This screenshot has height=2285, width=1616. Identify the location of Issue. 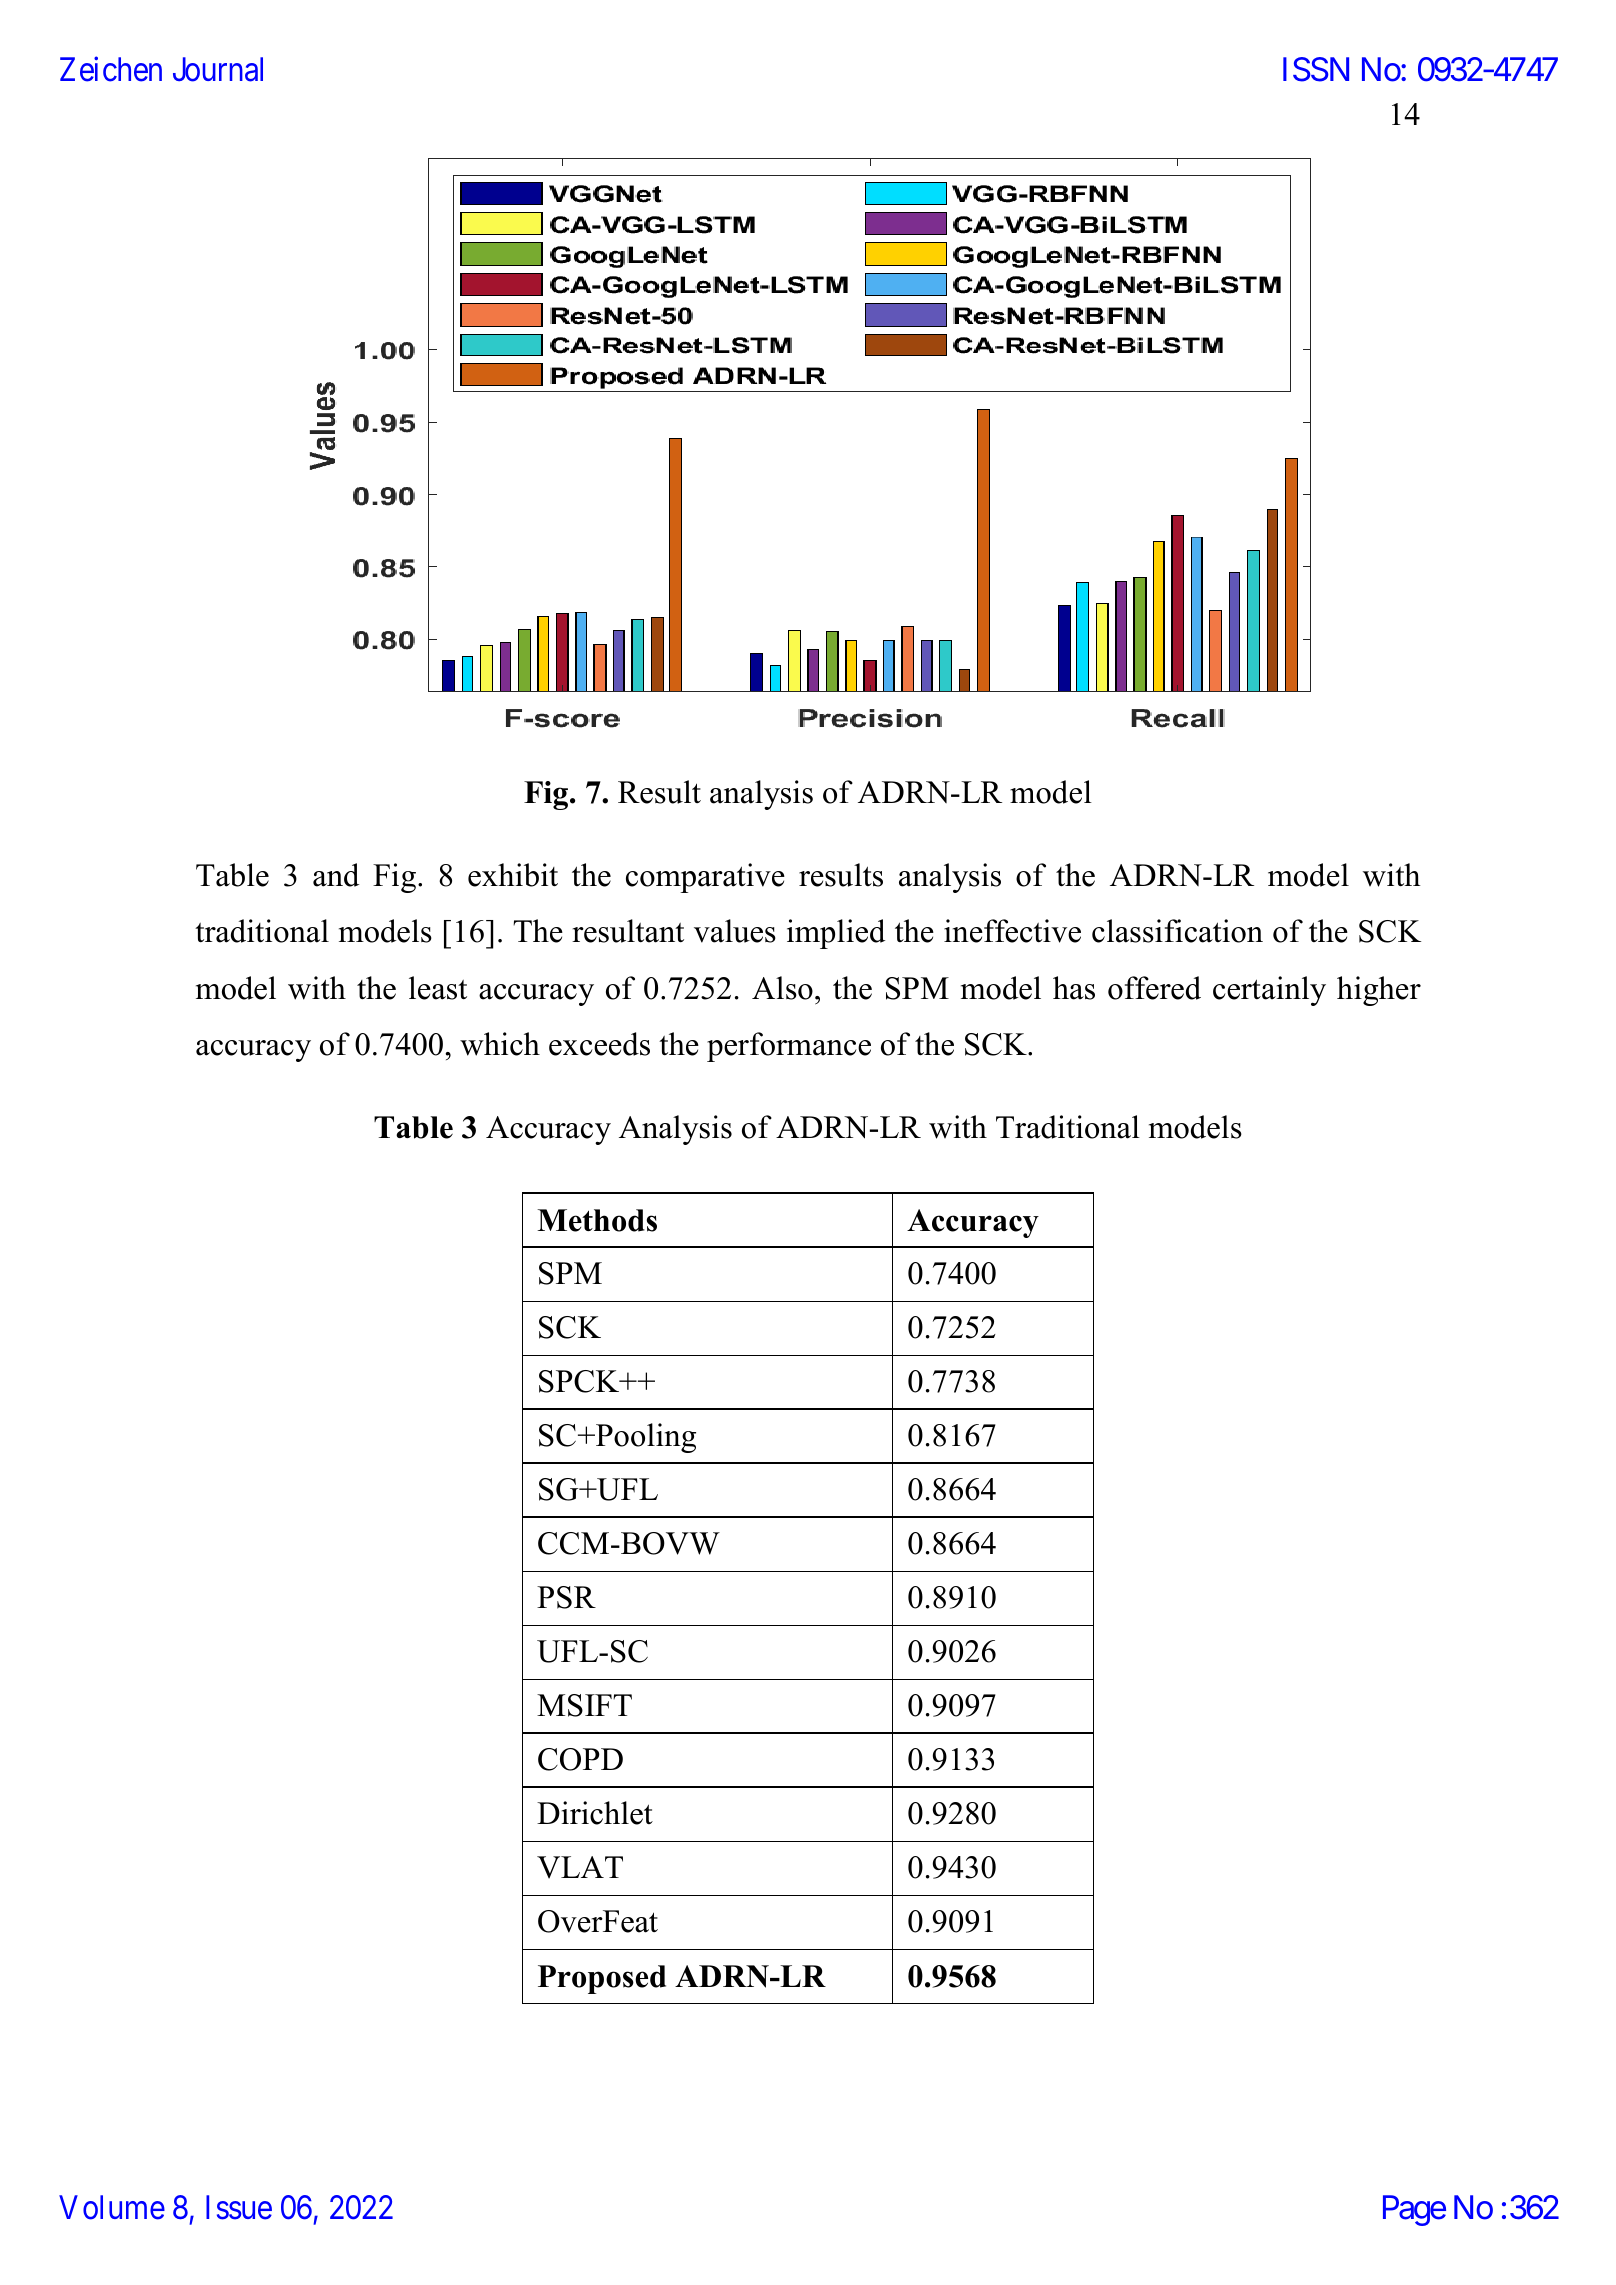
(239, 2207).
